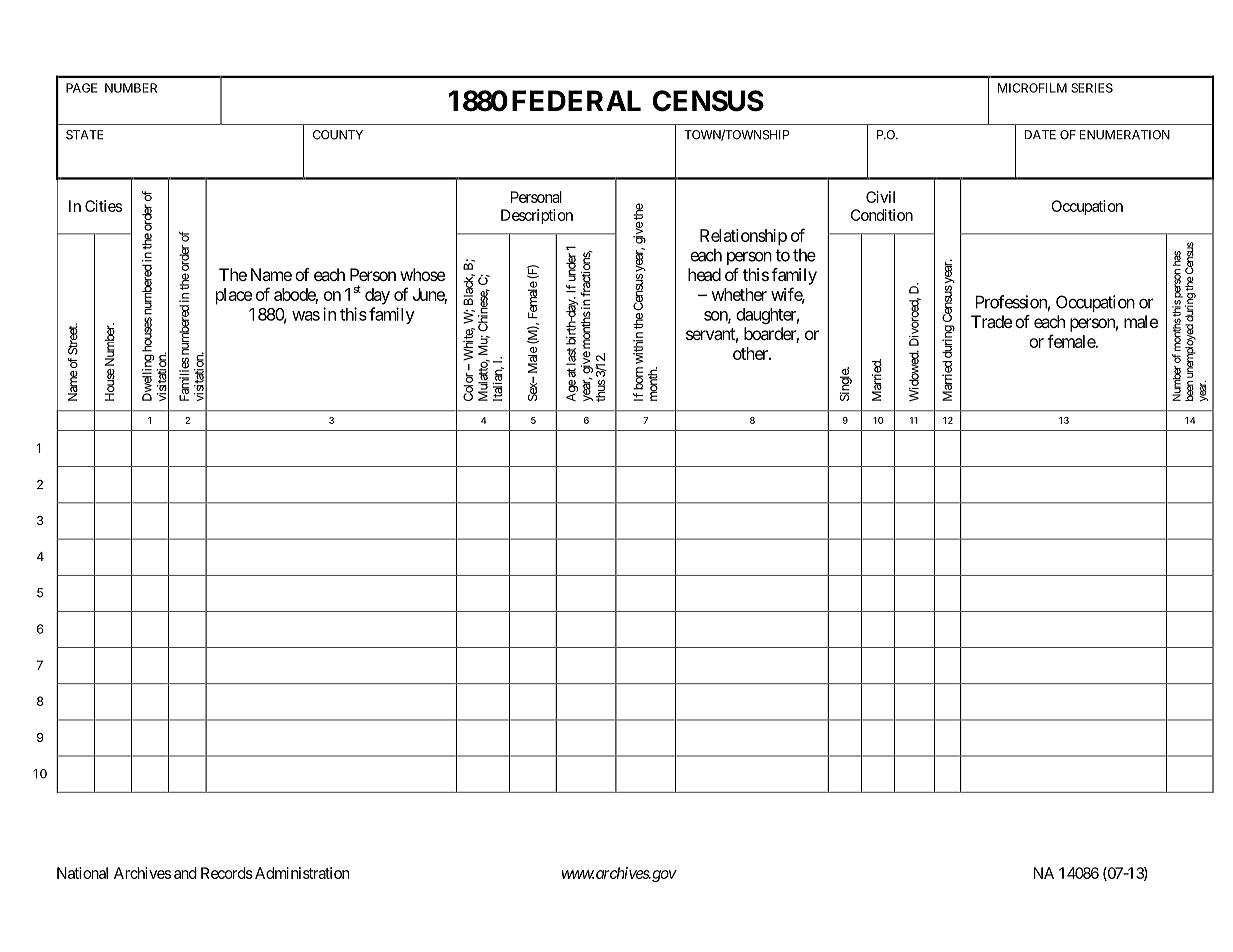 The height and width of the screenshot is (952, 1233). Describe the element at coordinates (704, 274) in the screenshot. I see `head` at that location.
